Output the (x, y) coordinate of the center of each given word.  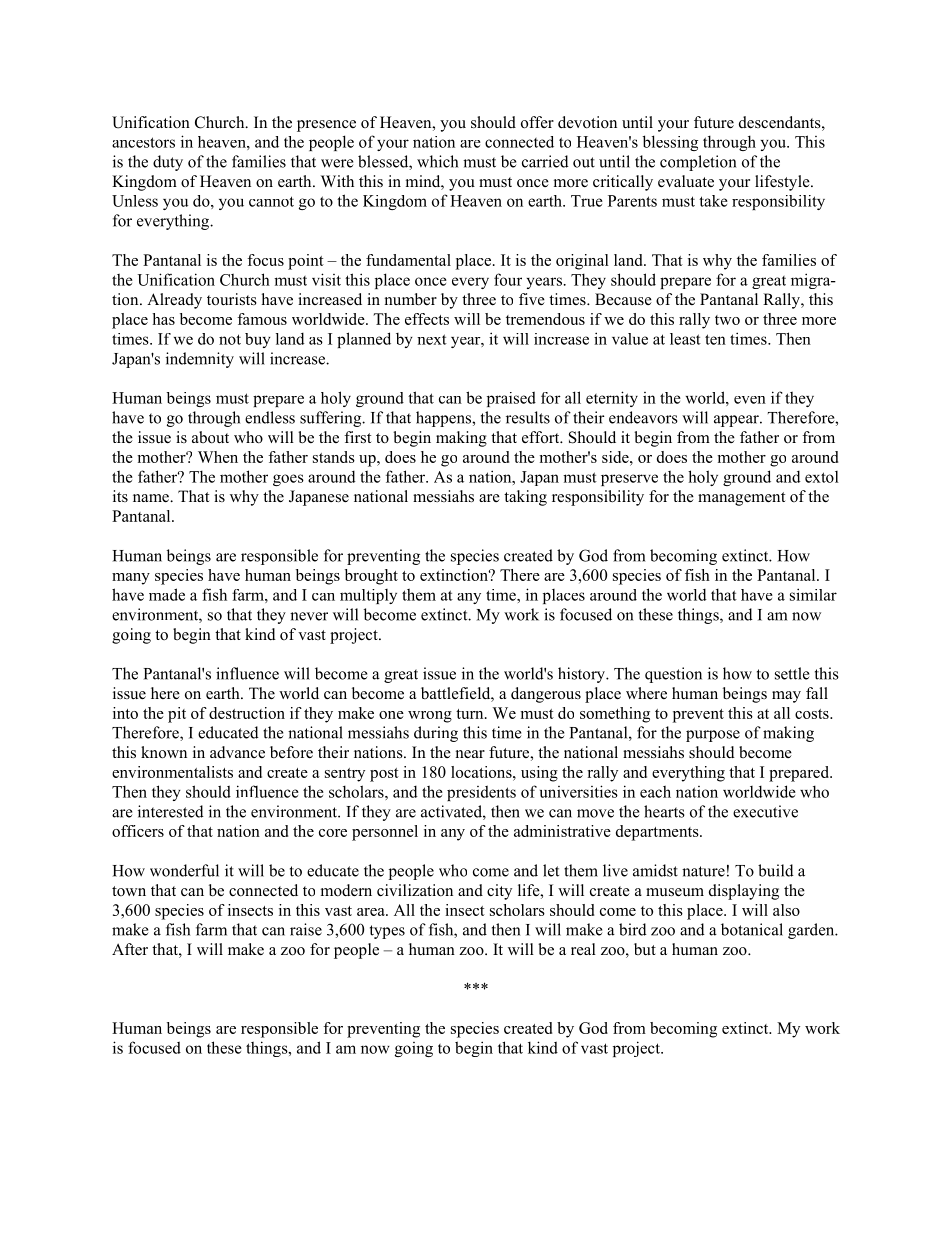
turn (471, 714)
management (741, 499)
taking (525, 498)
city (499, 892)
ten (715, 339)
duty (168, 163)
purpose (713, 736)
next (432, 339)
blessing (670, 143)
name (152, 498)
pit (177, 715)
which (437, 161)
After (130, 949)
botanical (752, 929)
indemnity (200, 360)
